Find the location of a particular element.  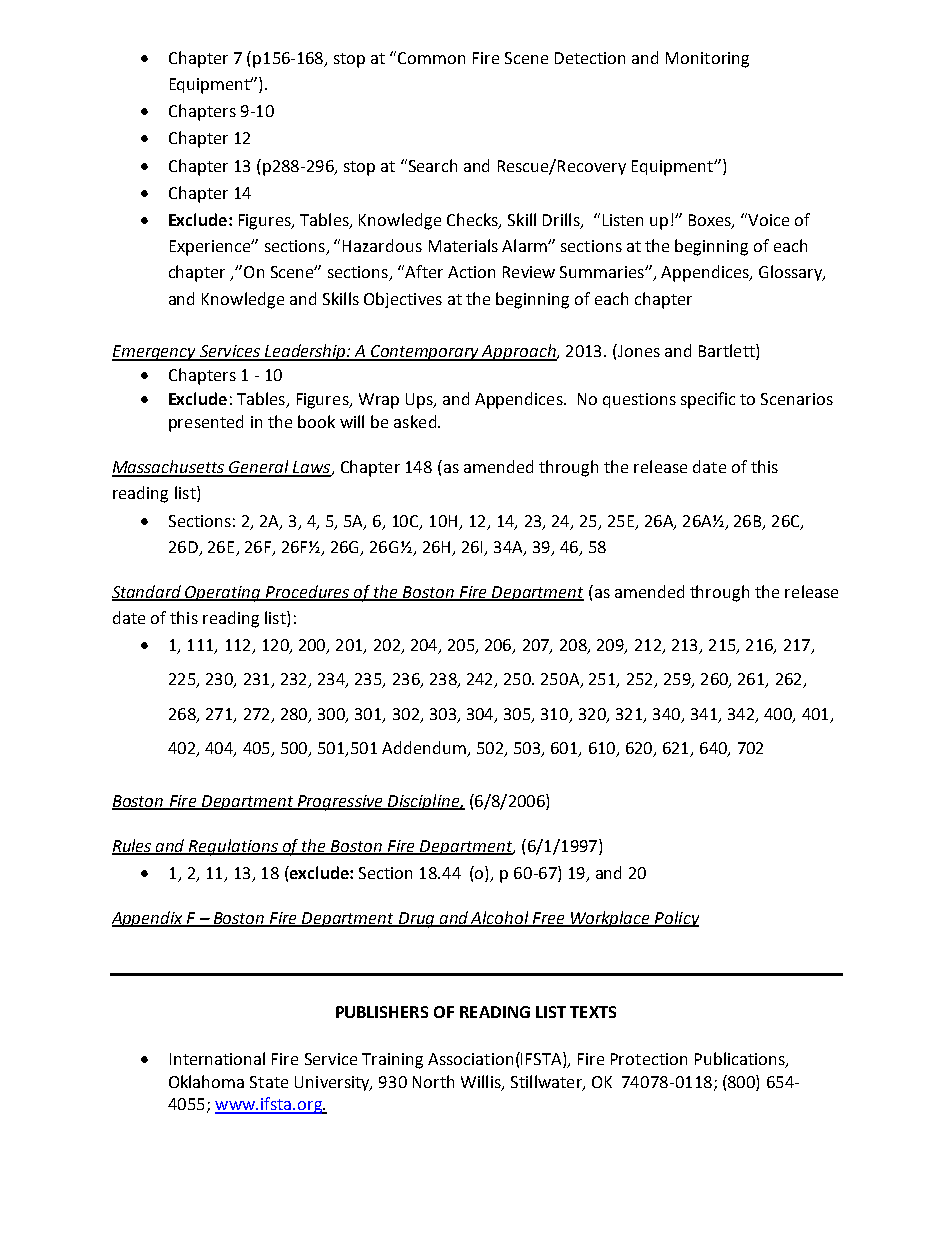

Operating is located at coordinates (223, 594).
